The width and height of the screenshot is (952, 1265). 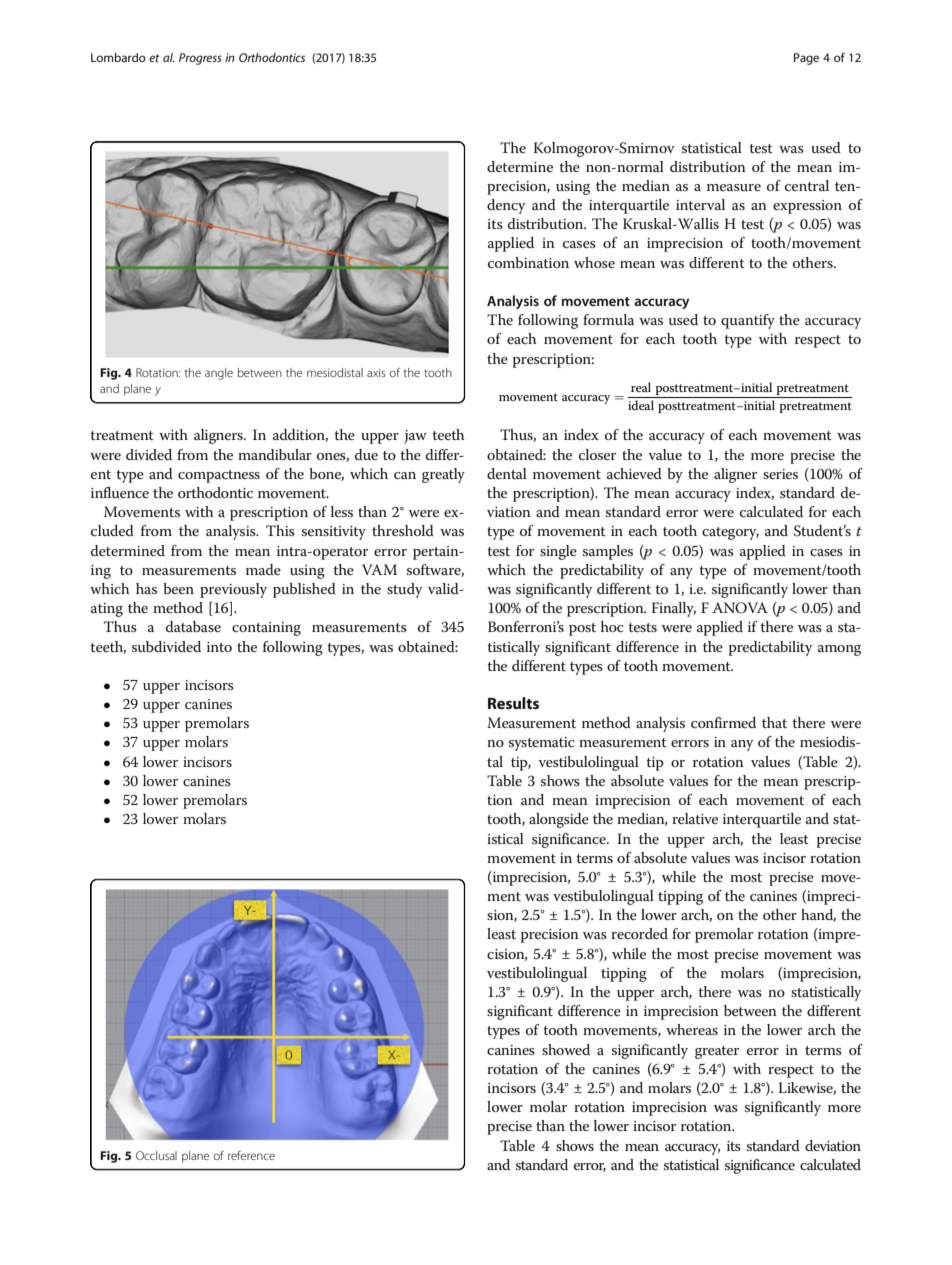 I want to click on database, so click(x=193, y=626).
